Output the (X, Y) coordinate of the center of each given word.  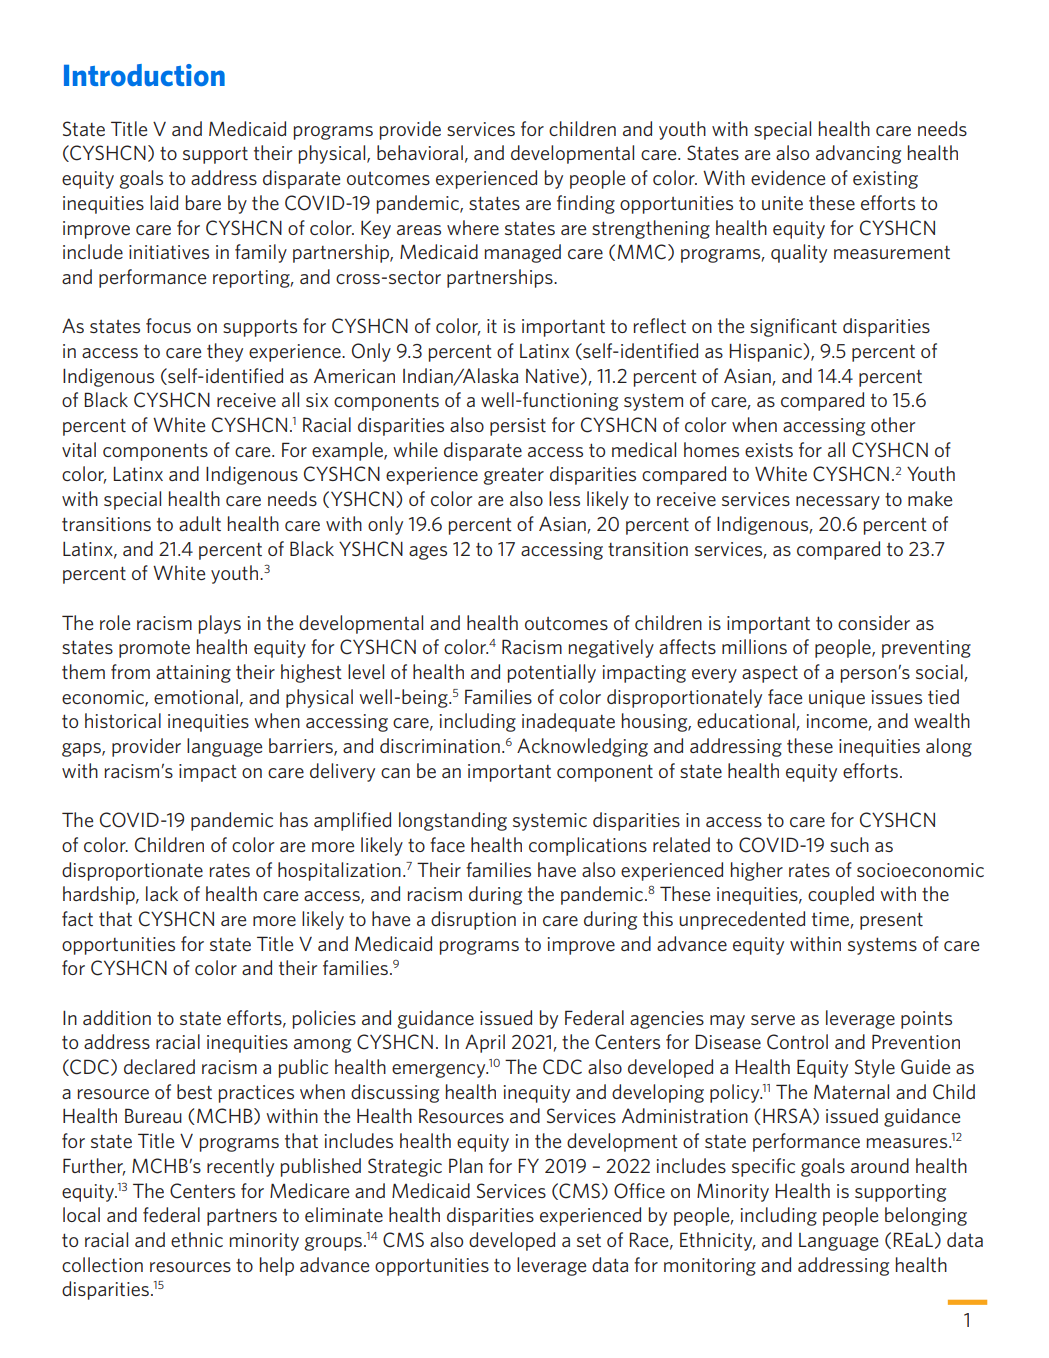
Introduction (144, 75)
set (589, 1240)
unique (837, 699)
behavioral (420, 152)
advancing (858, 154)
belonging (926, 1216)
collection (102, 1264)
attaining (193, 674)
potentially (552, 673)
